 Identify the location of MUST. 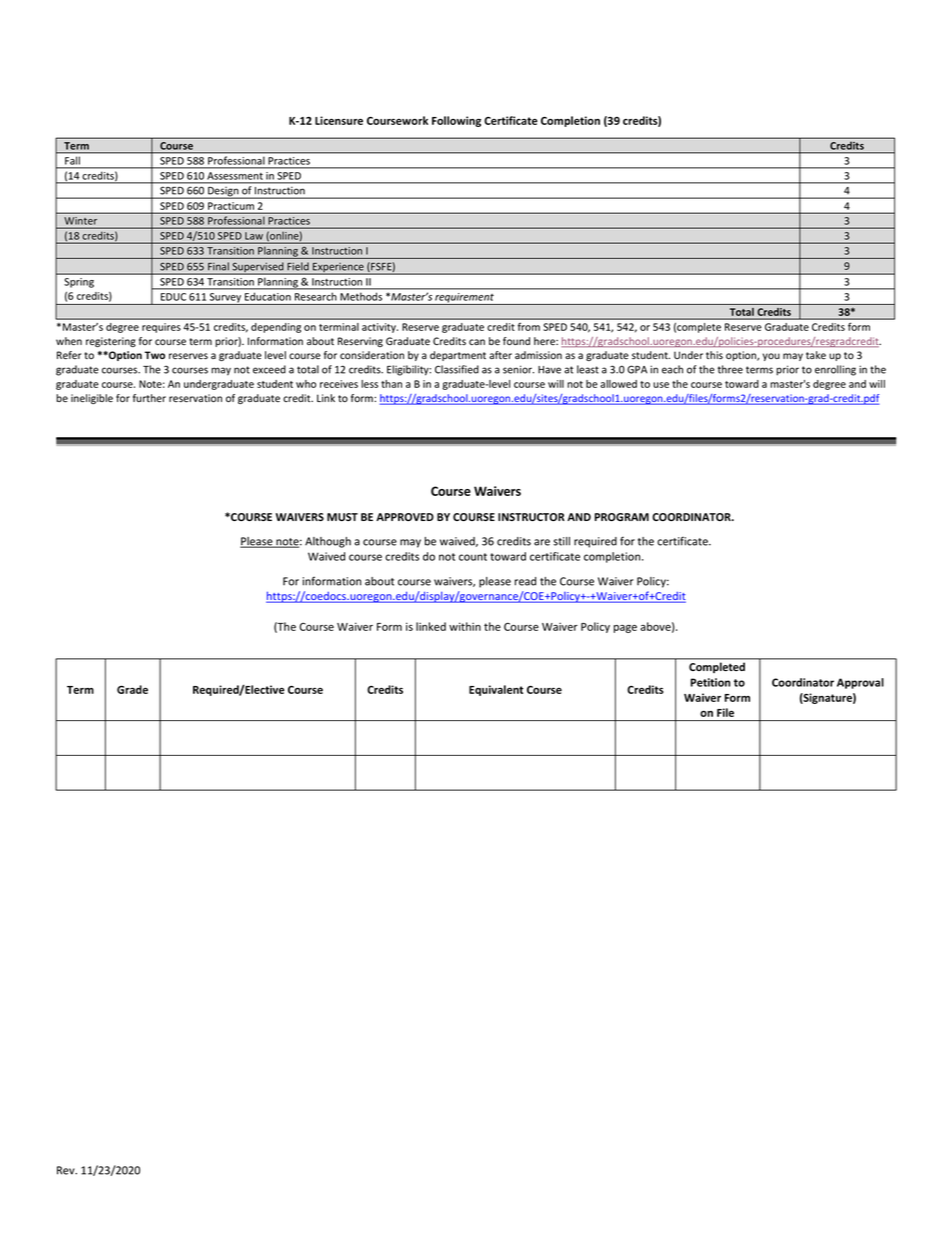
(342, 517).
